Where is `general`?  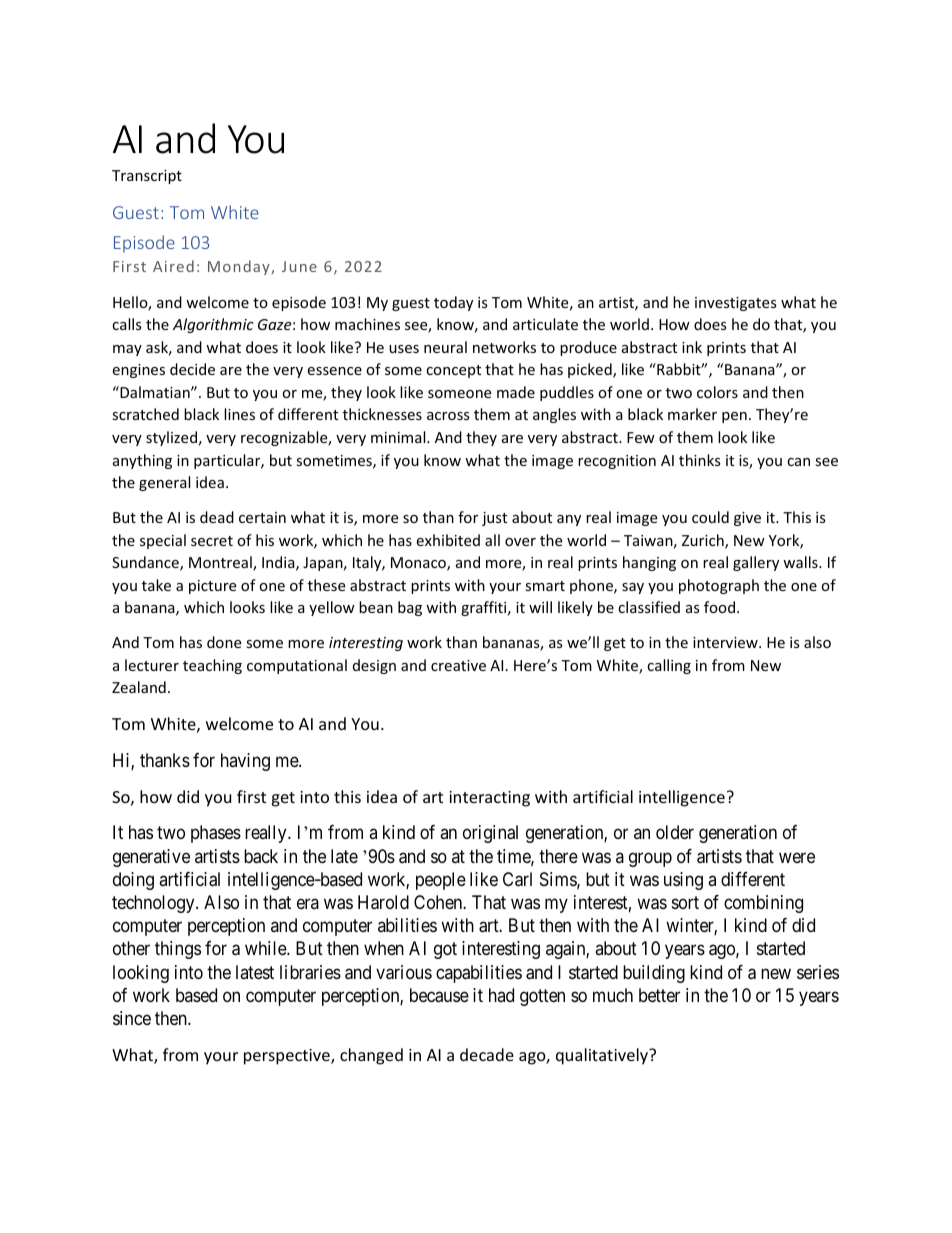 general is located at coordinates (164, 483).
